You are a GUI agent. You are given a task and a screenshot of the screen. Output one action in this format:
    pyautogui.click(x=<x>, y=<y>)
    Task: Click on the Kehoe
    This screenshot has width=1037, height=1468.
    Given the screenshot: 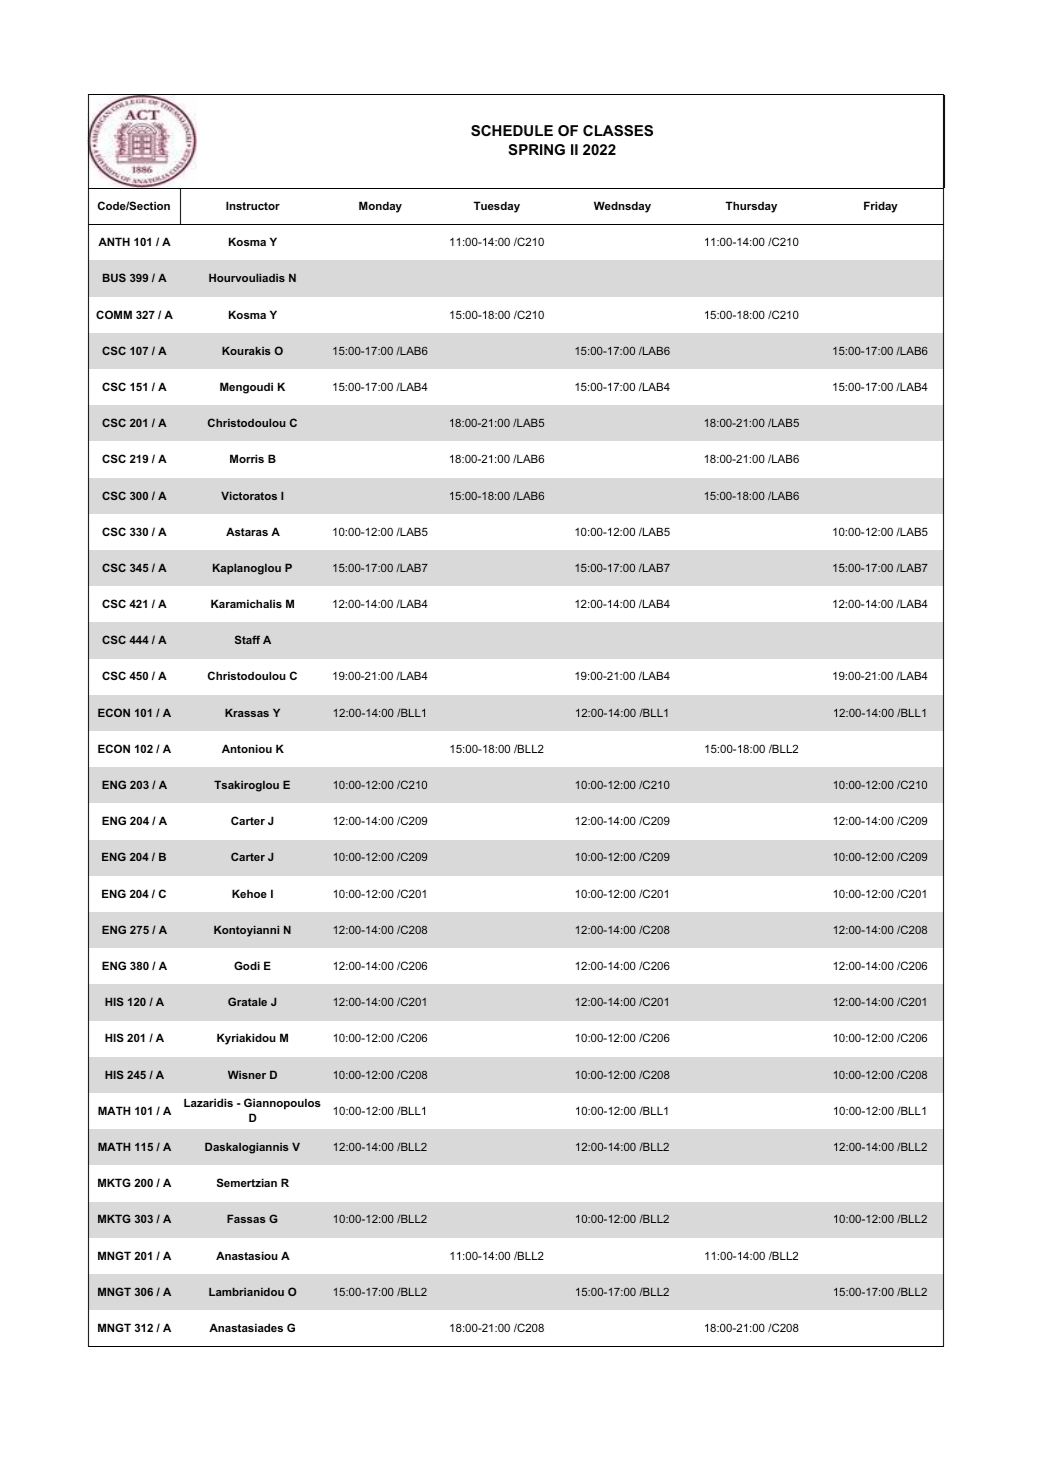 What is the action you would take?
    pyautogui.click(x=249, y=893)
